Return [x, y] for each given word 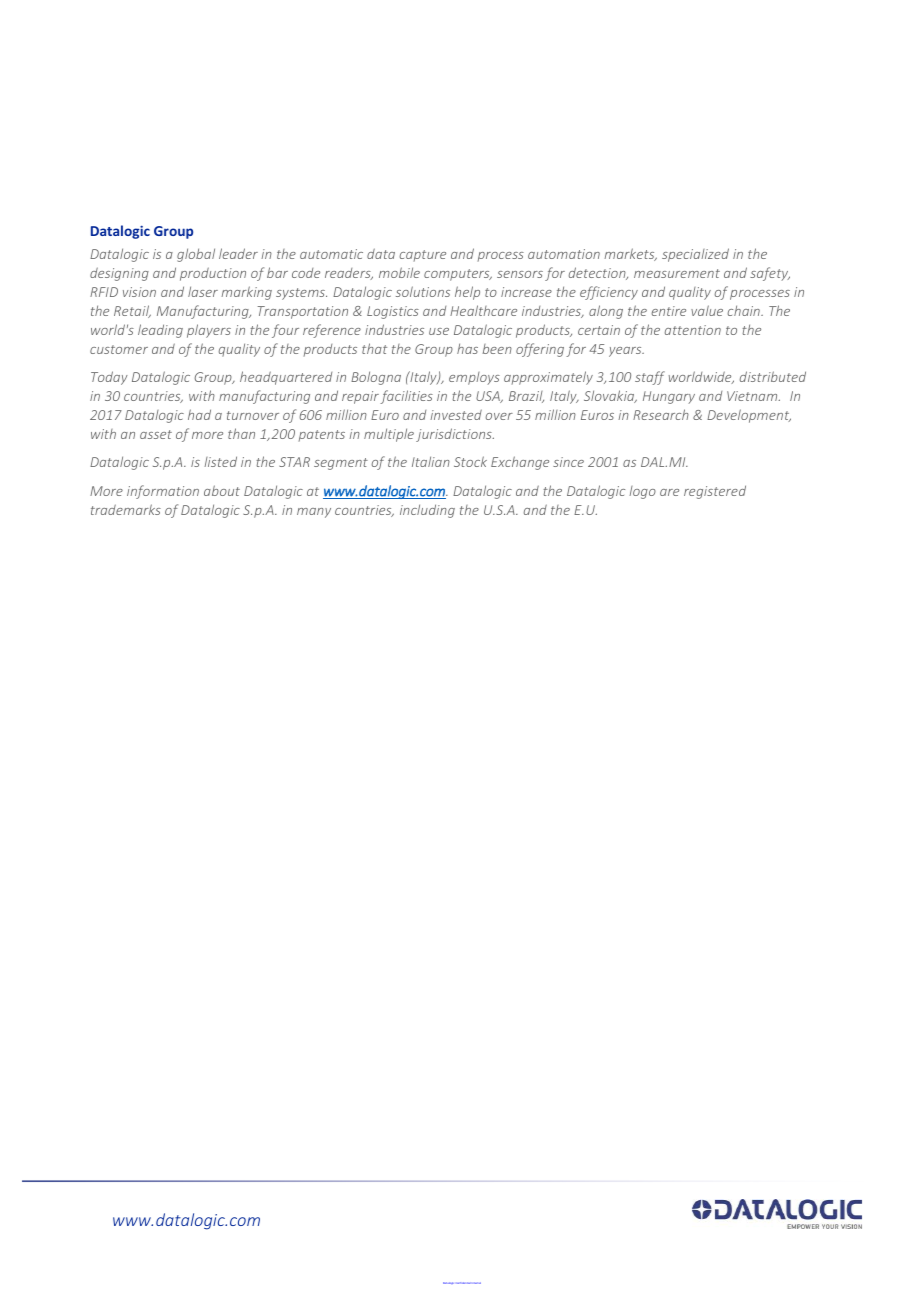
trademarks [126, 509]
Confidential [463, 1283]
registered [715, 492]
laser [203, 291]
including [427, 511]
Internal [477, 1283]
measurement [677, 273]
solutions [423, 291]
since [568, 462]
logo [642, 492]
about [222, 490]
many [314, 513]
